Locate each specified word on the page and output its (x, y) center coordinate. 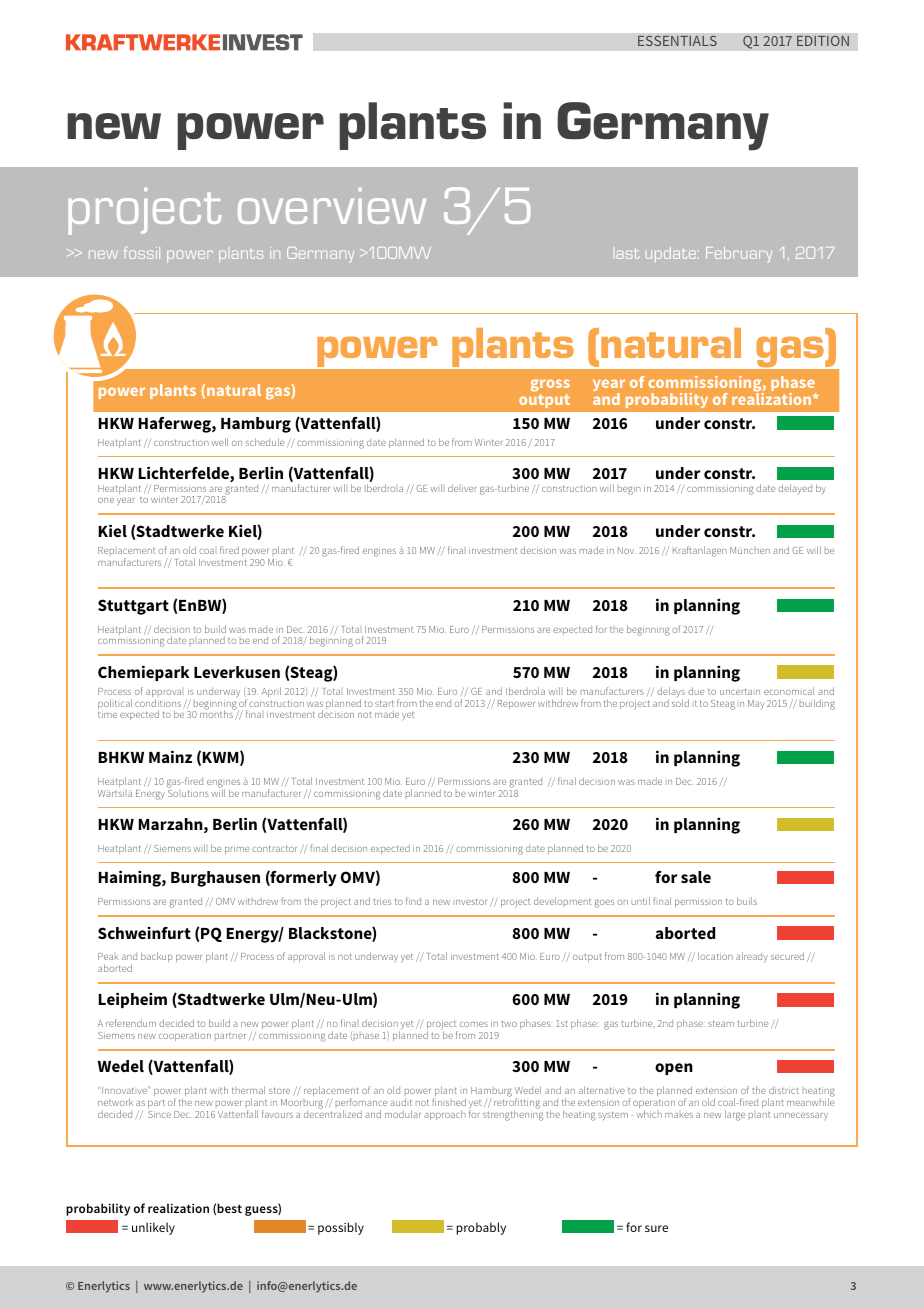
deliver (462, 488)
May (756, 704)
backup (157, 957)
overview (332, 206)
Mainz (170, 756)
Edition (823, 40)
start (384, 703)
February (739, 255)
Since (159, 1114)
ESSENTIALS (677, 40)
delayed (795, 489)
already (752, 957)
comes (474, 1024)
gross (550, 385)
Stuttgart (133, 607)
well (220, 442)
